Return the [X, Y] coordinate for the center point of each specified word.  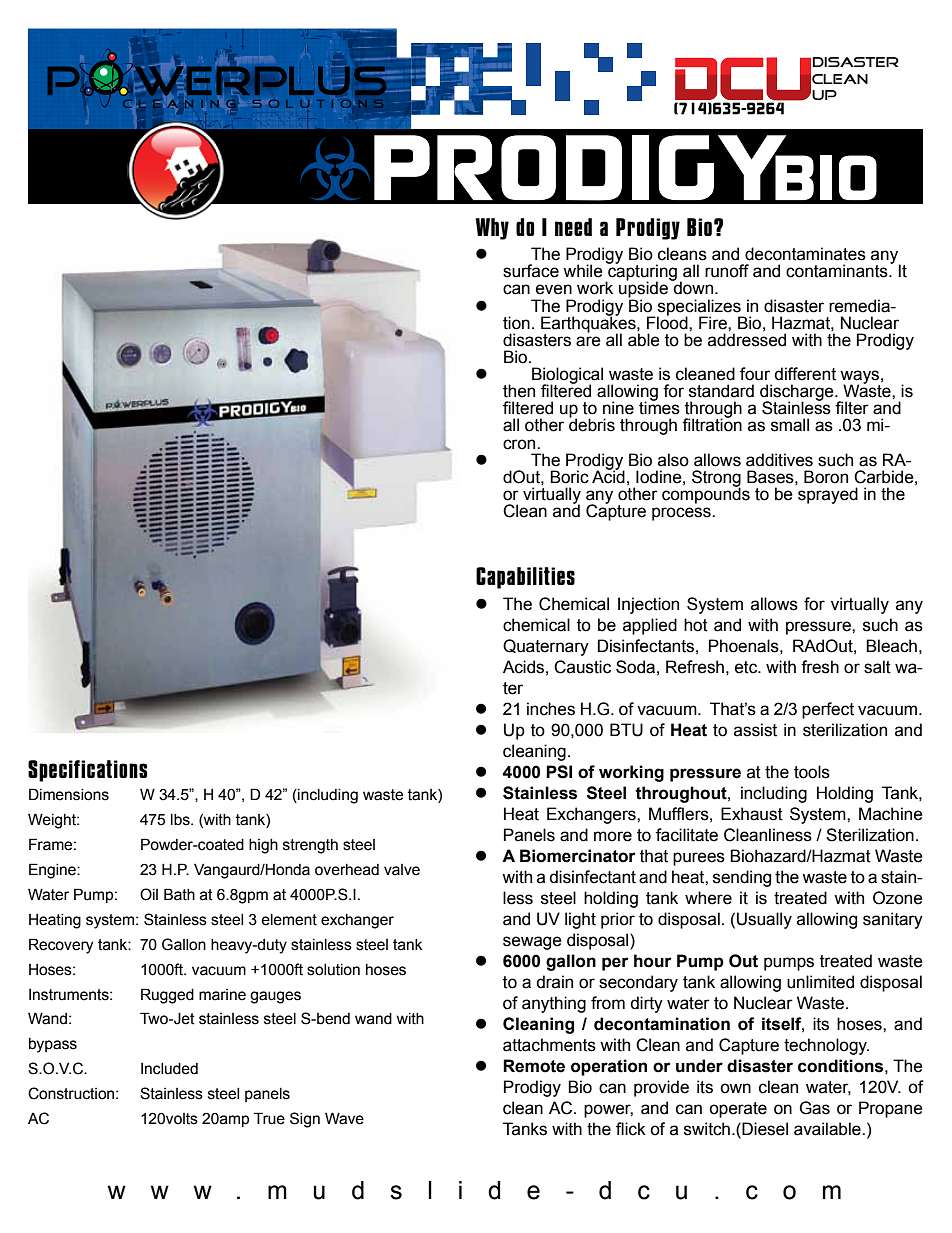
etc [747, 667]
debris [592, 424]
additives [779, 460]
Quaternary [546, 647]
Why [492, 229]
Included [169, 1069]
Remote [534, 1066]
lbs [181, 820]
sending [742, 878]
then [519, 391]
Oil [149, 894]
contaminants [838, 271]
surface [531, 271]
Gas [814, 1108]
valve [402, 870]
